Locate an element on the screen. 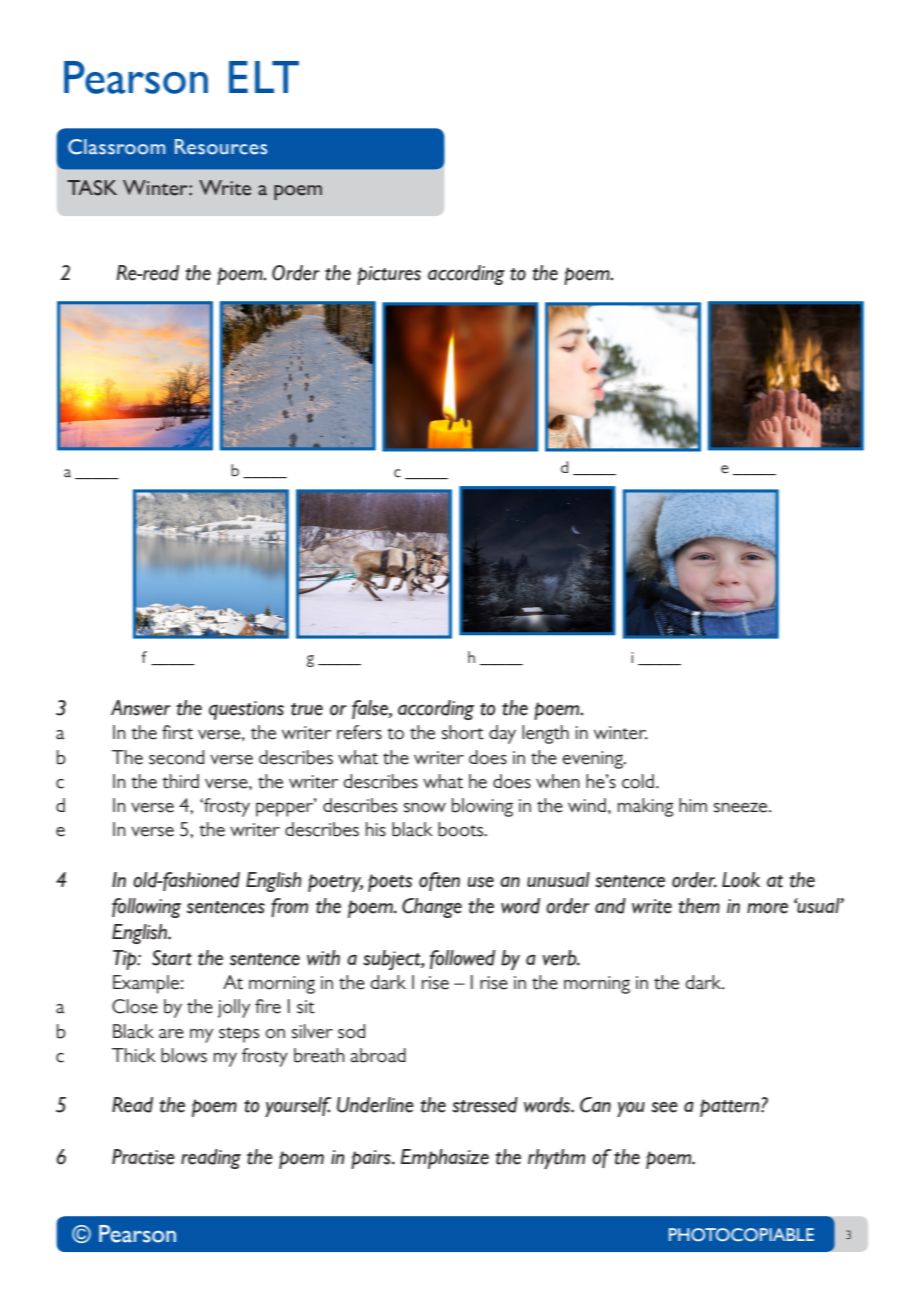  pictures is located at coordinates (389, 275).
